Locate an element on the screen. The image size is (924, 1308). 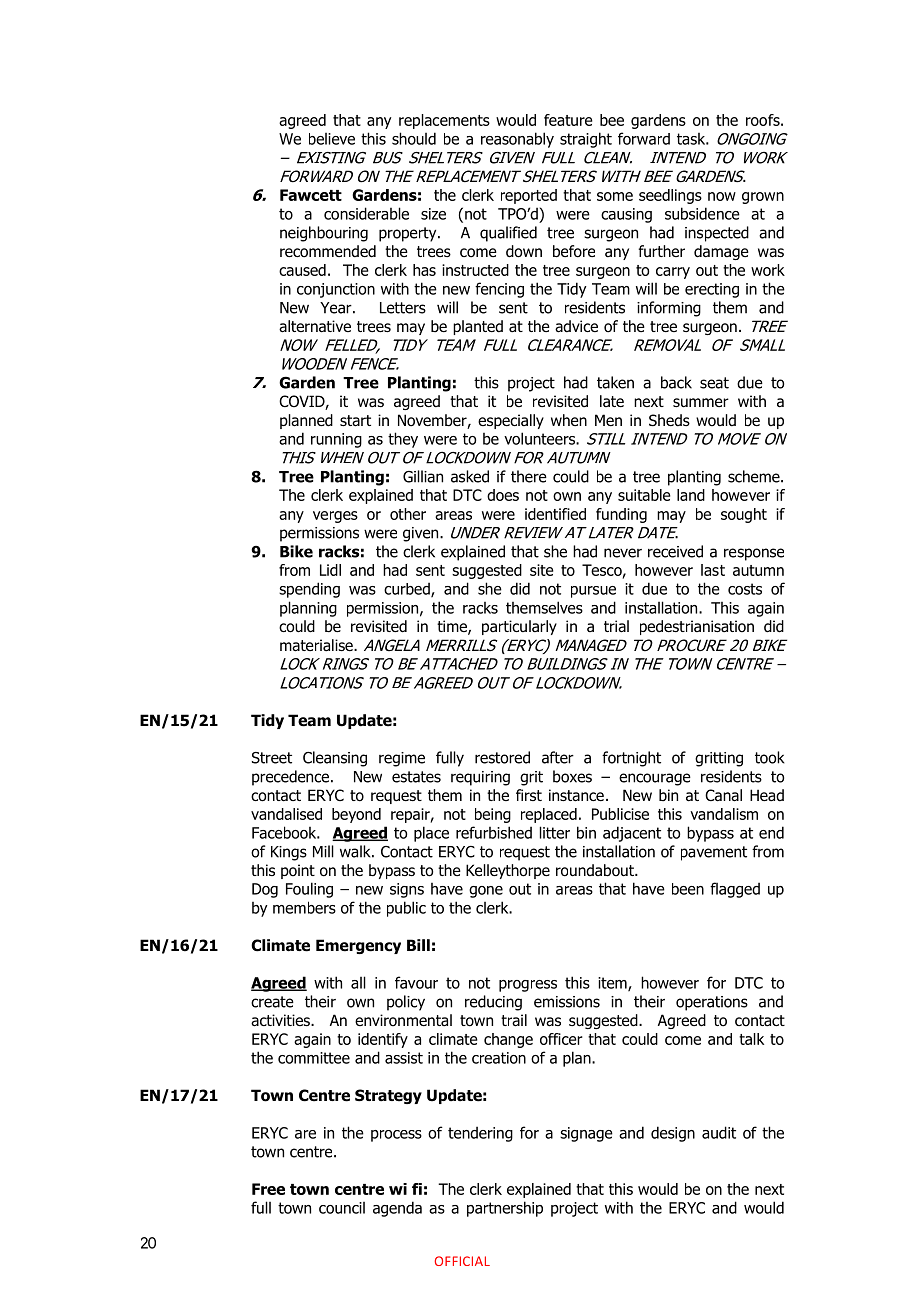
particularly is located at coordinates (519, 627).
